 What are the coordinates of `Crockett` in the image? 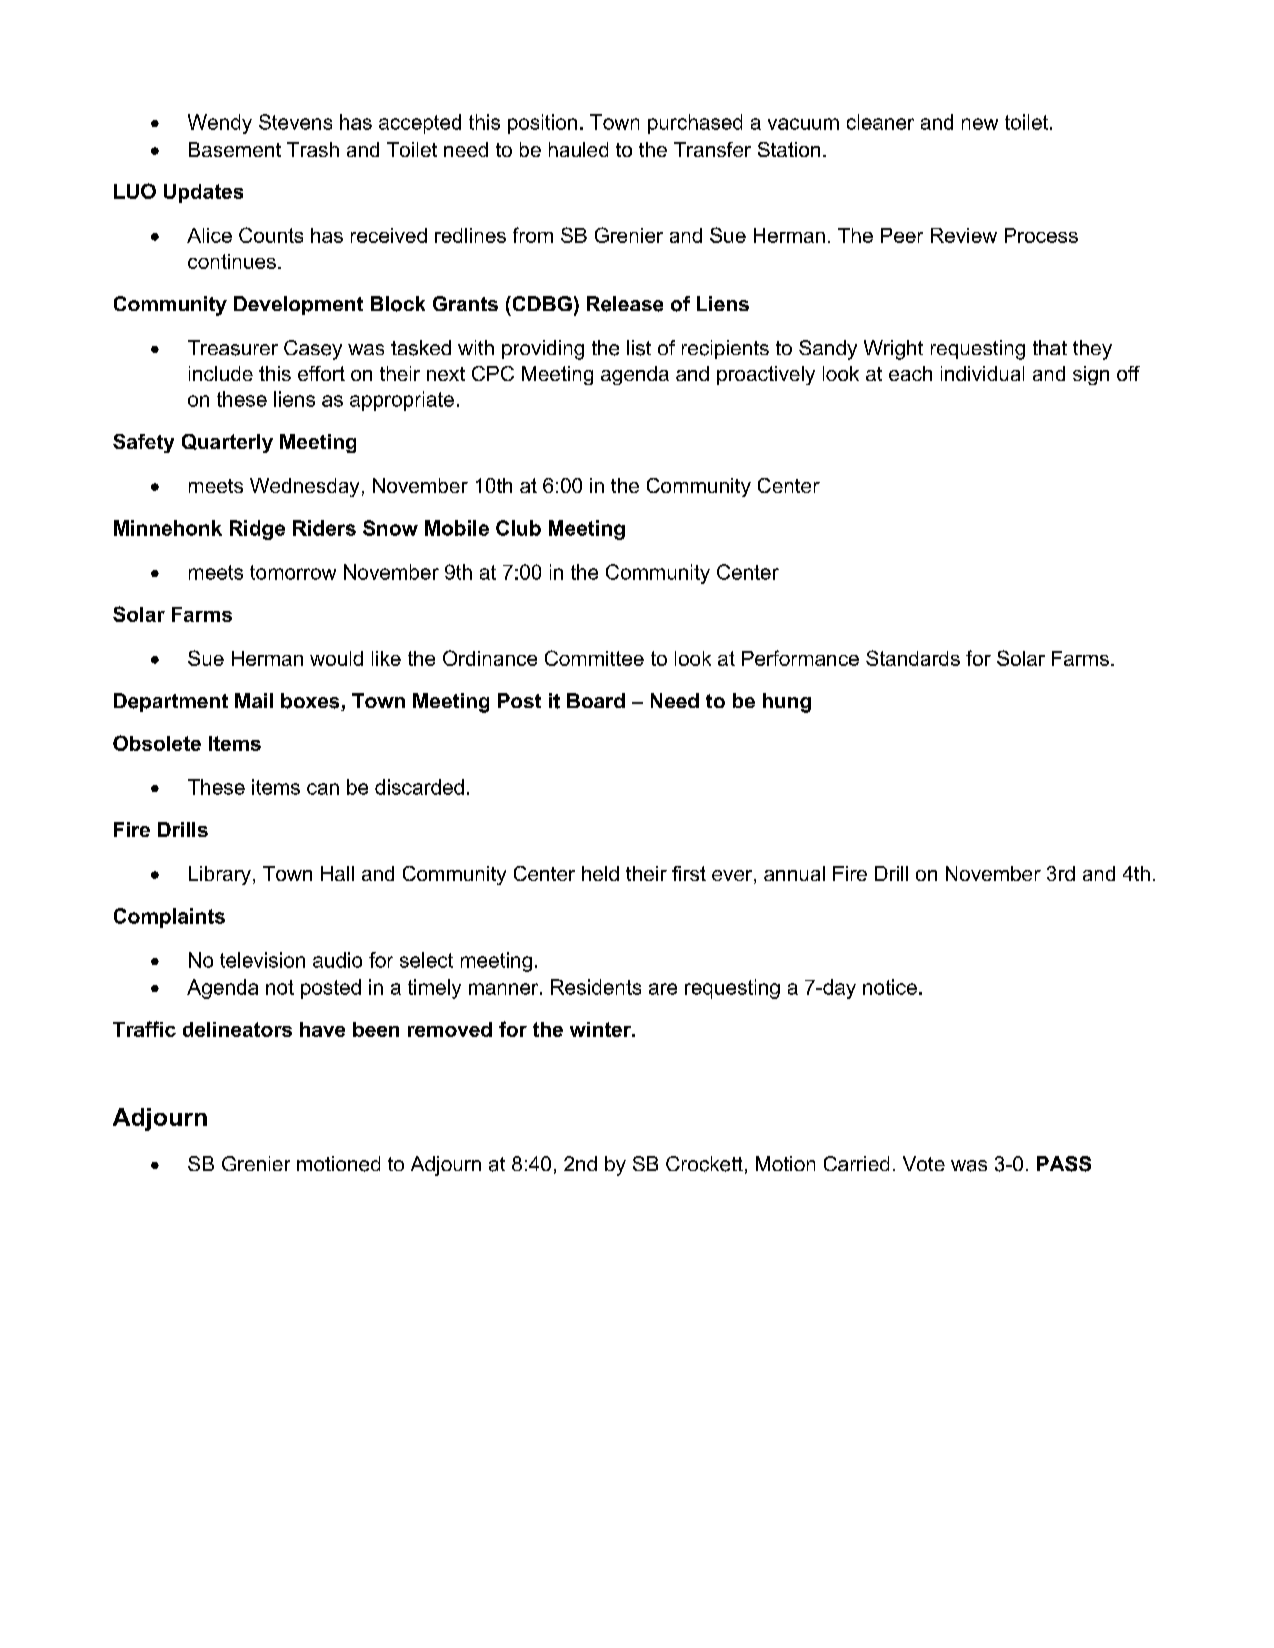 It's located at (704, 1164).
